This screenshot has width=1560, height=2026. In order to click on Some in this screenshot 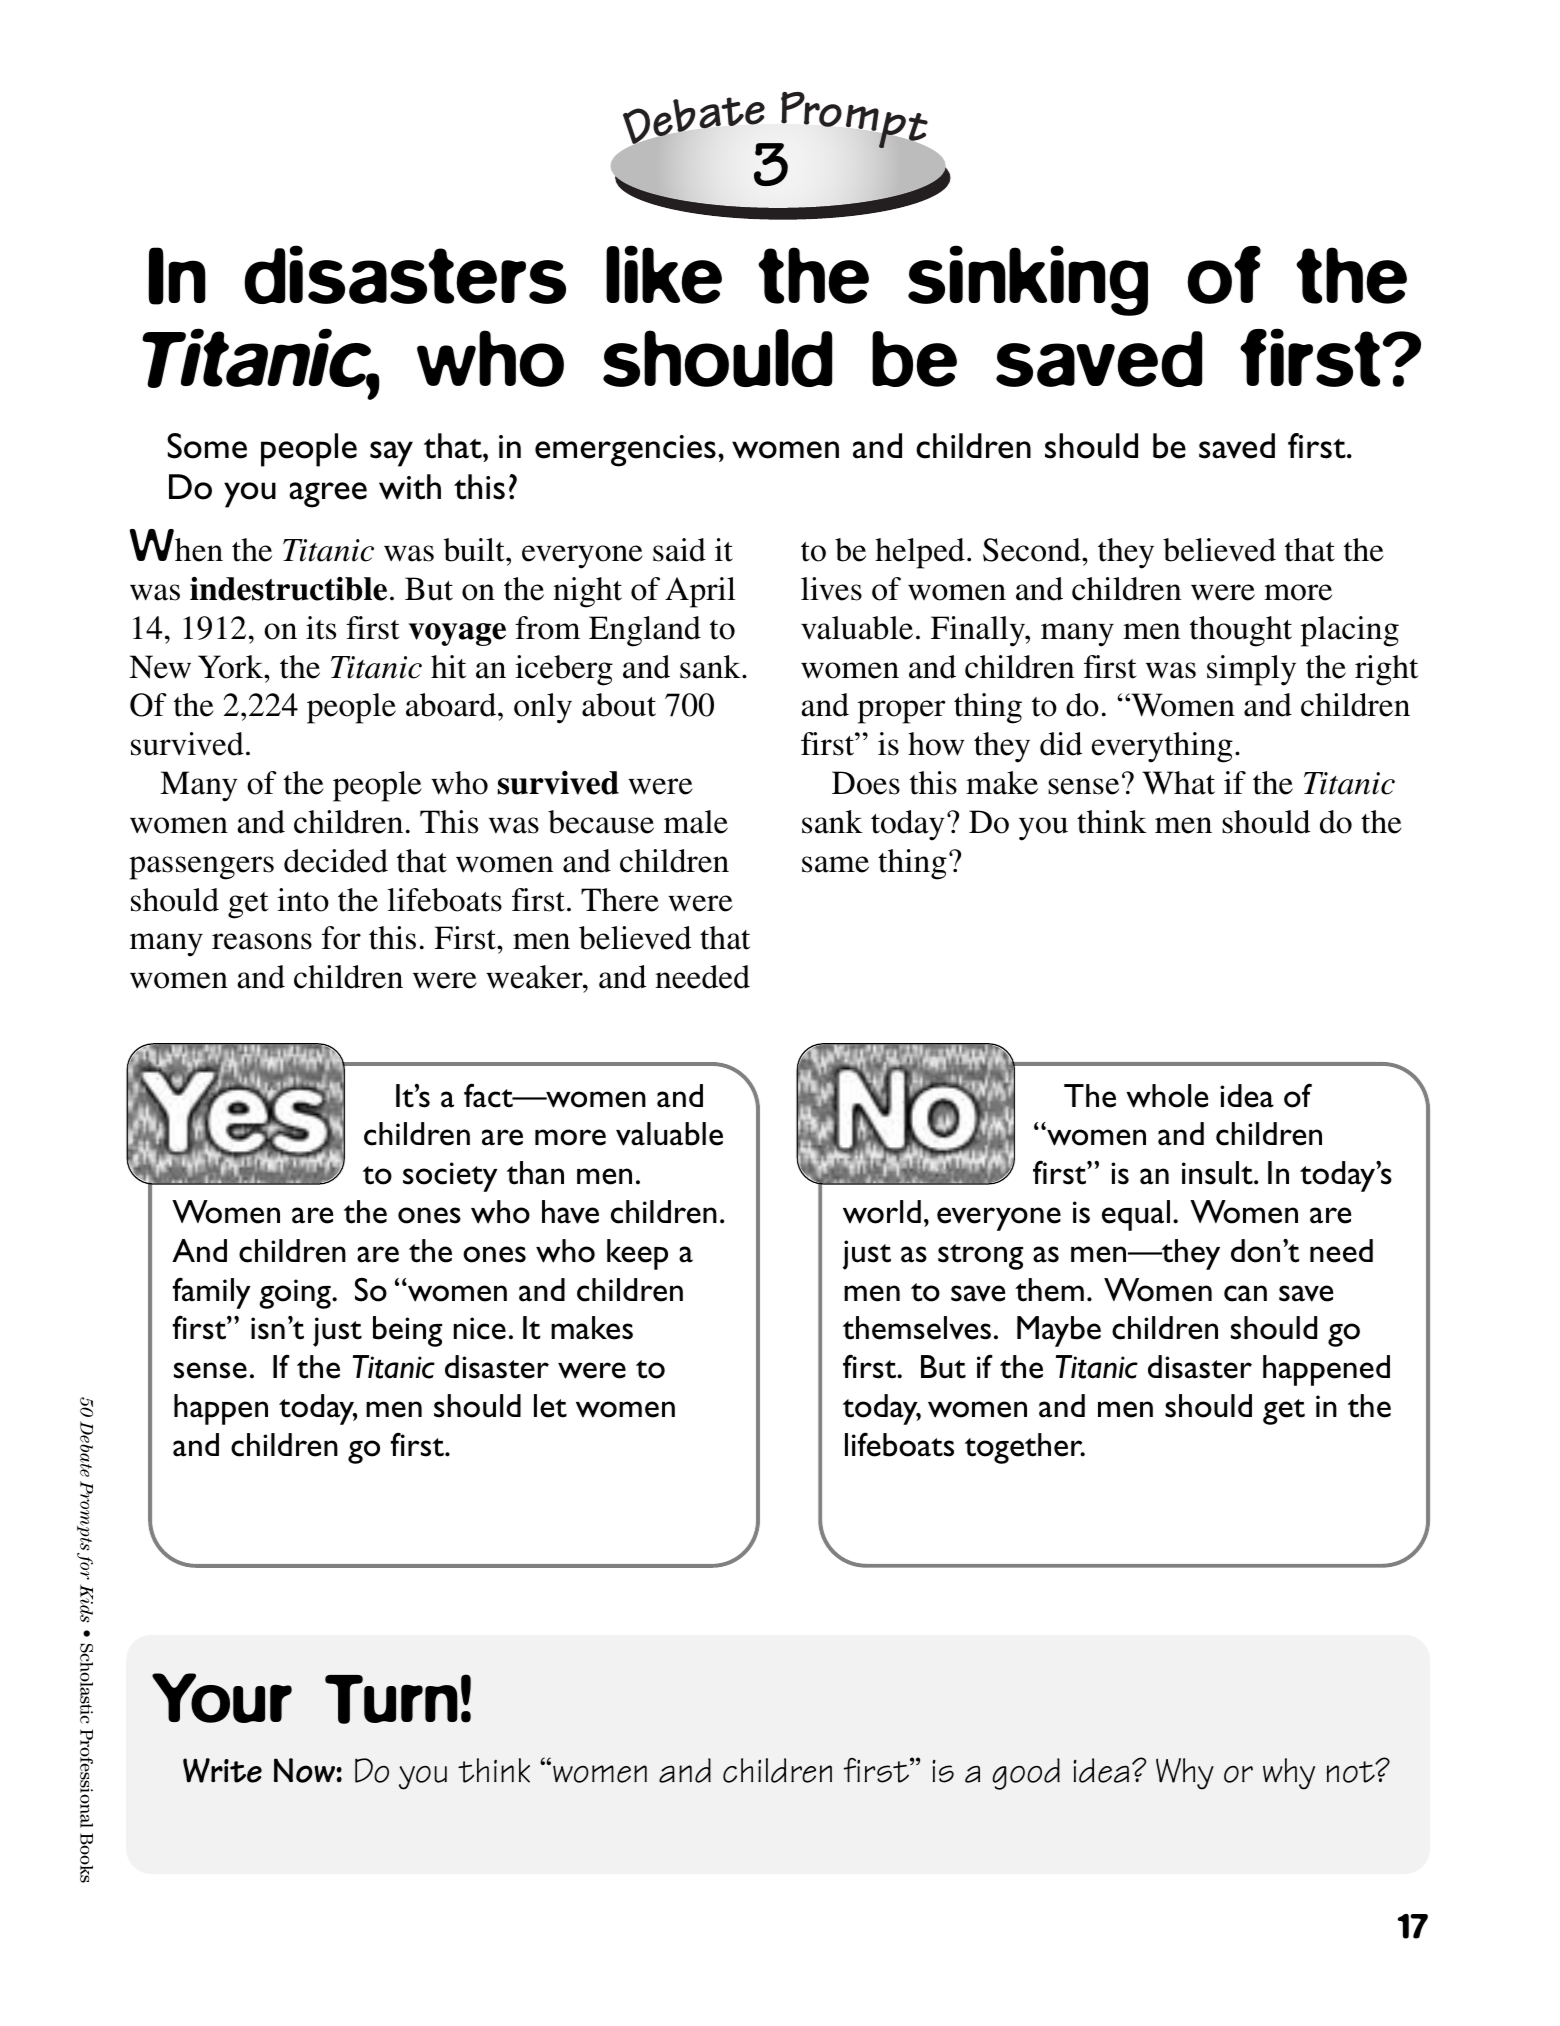, I will do `click(207, 446)`.
